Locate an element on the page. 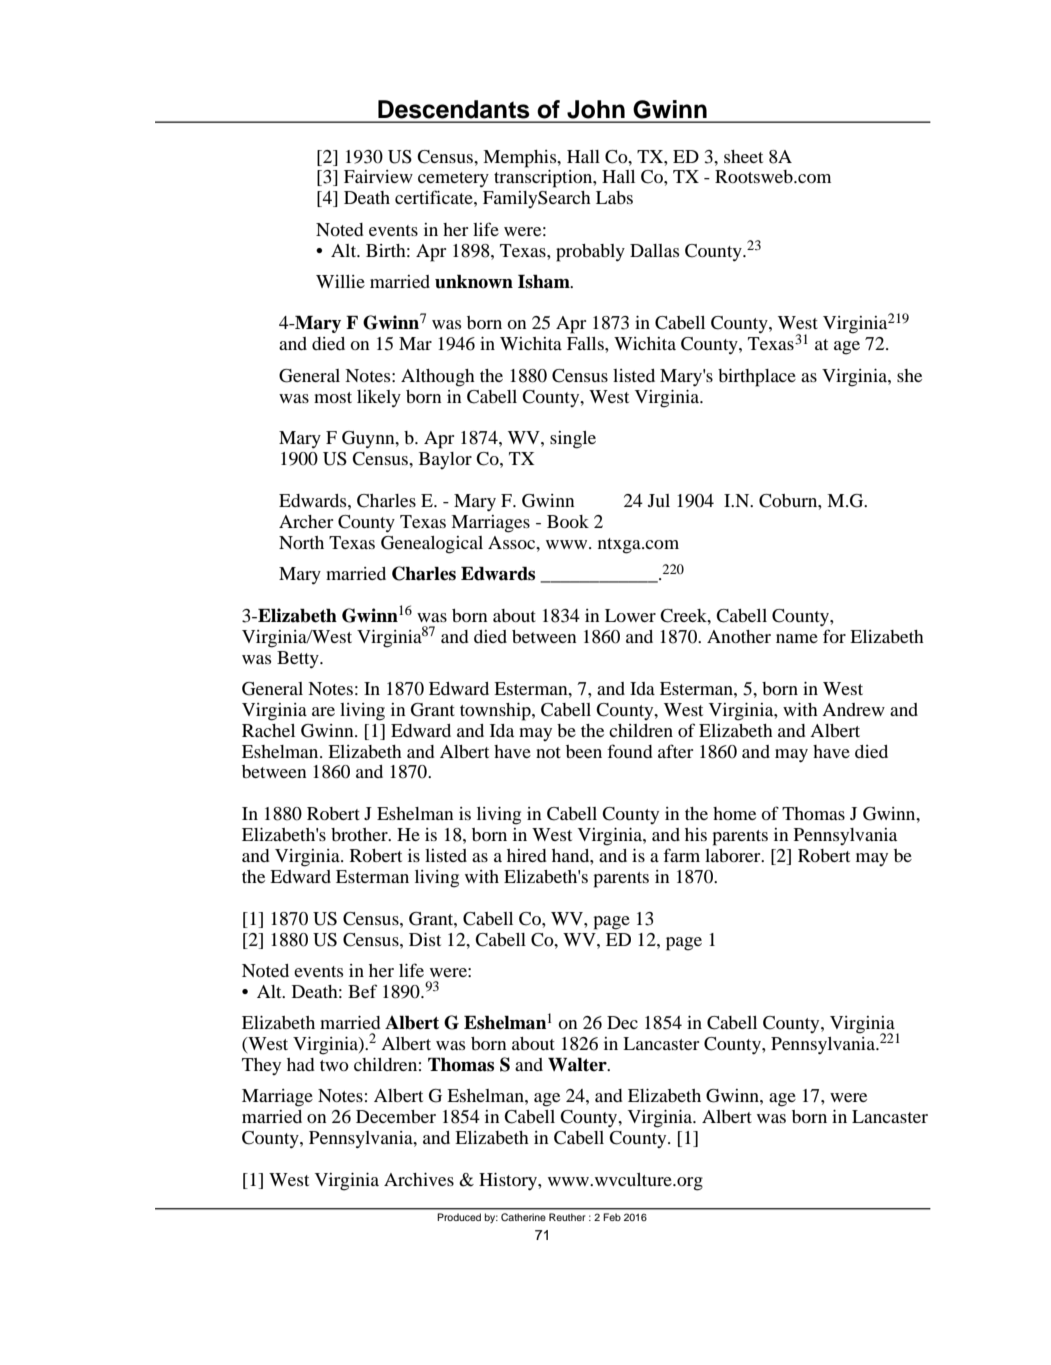  most is located at coordinates (333, 397).
